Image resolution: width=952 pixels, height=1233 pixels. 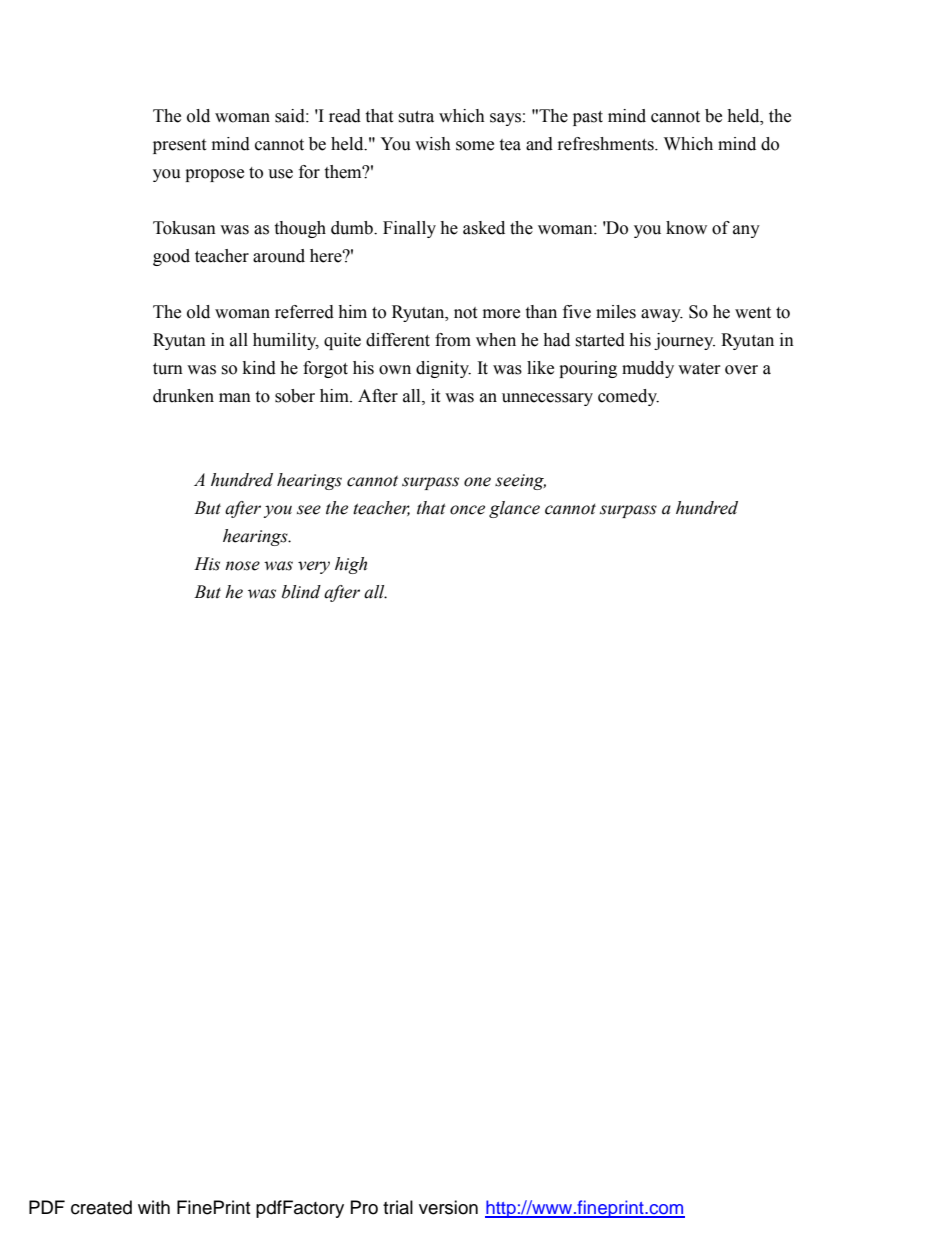 What do you see at coordinates (398, 1207) in the screenshot?
I see `trial` at bounding box center [398, 1207].
